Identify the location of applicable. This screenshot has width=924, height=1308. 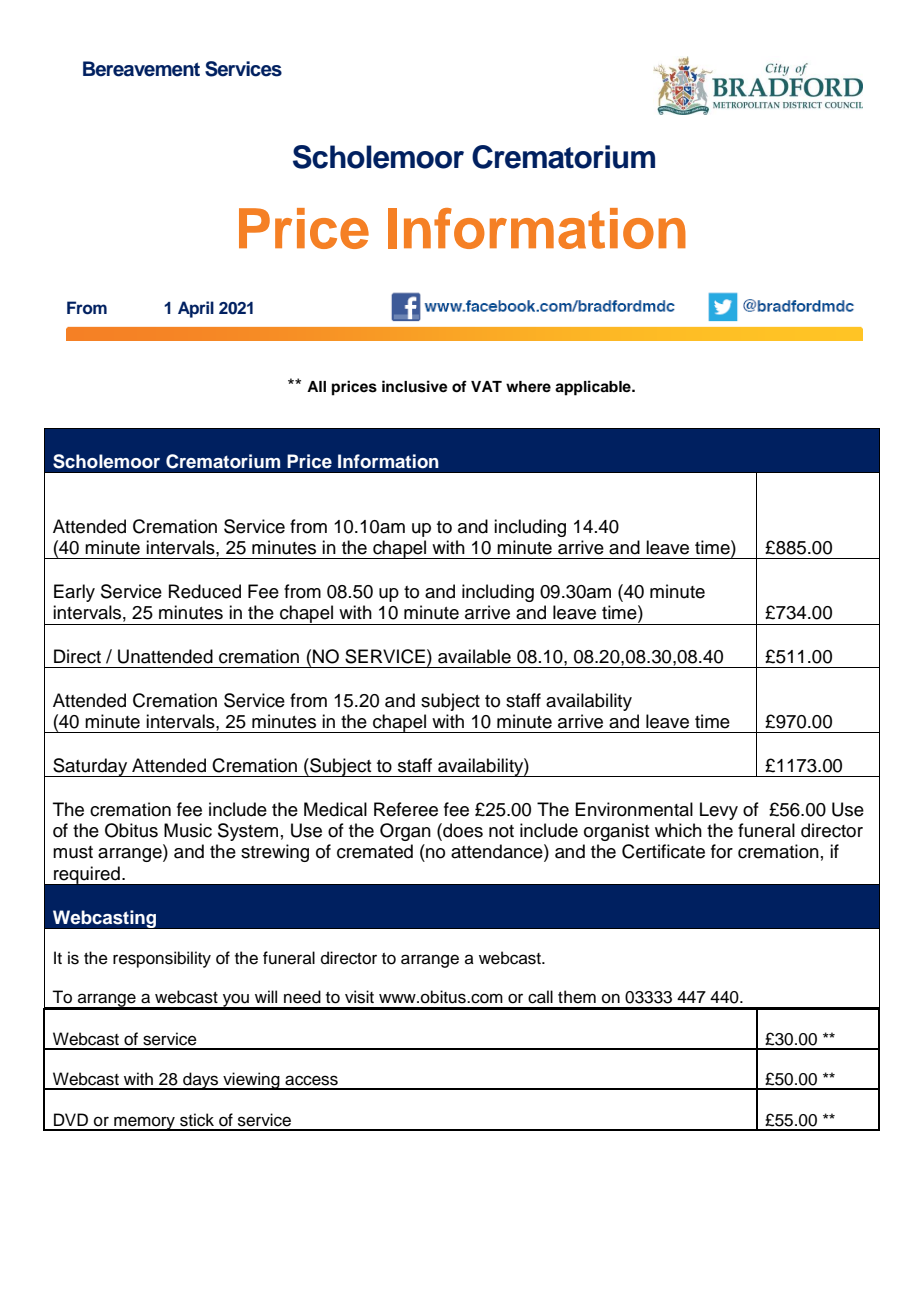
(594, 388).
